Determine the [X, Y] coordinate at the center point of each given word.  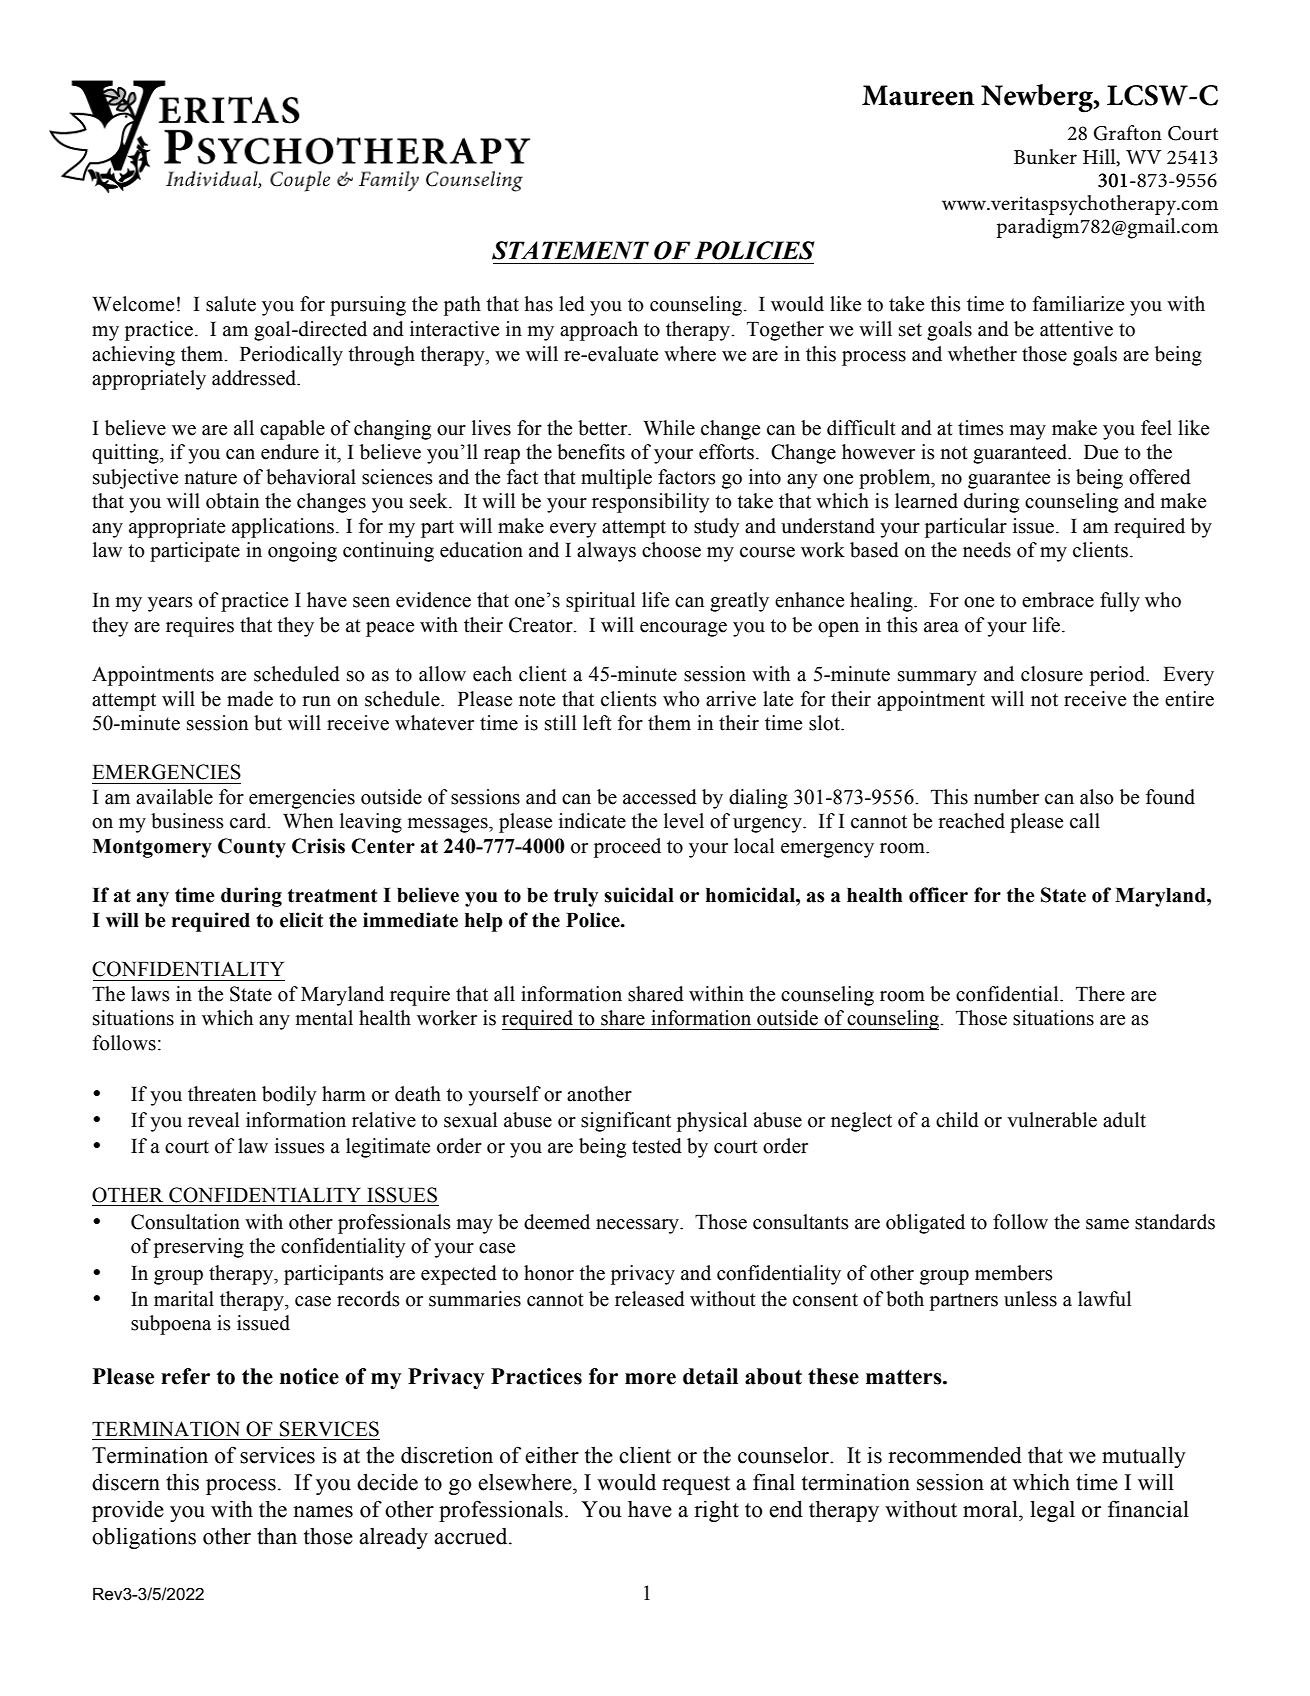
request [696, 1485]
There [1100, 994]
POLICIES [755, 250]
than [277, 1536]
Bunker [1045, 157]
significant [626, 1122]
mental [324, 1018]
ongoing [302, 552]
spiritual [600, 602]
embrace [1058, 600]
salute [231, 304]
